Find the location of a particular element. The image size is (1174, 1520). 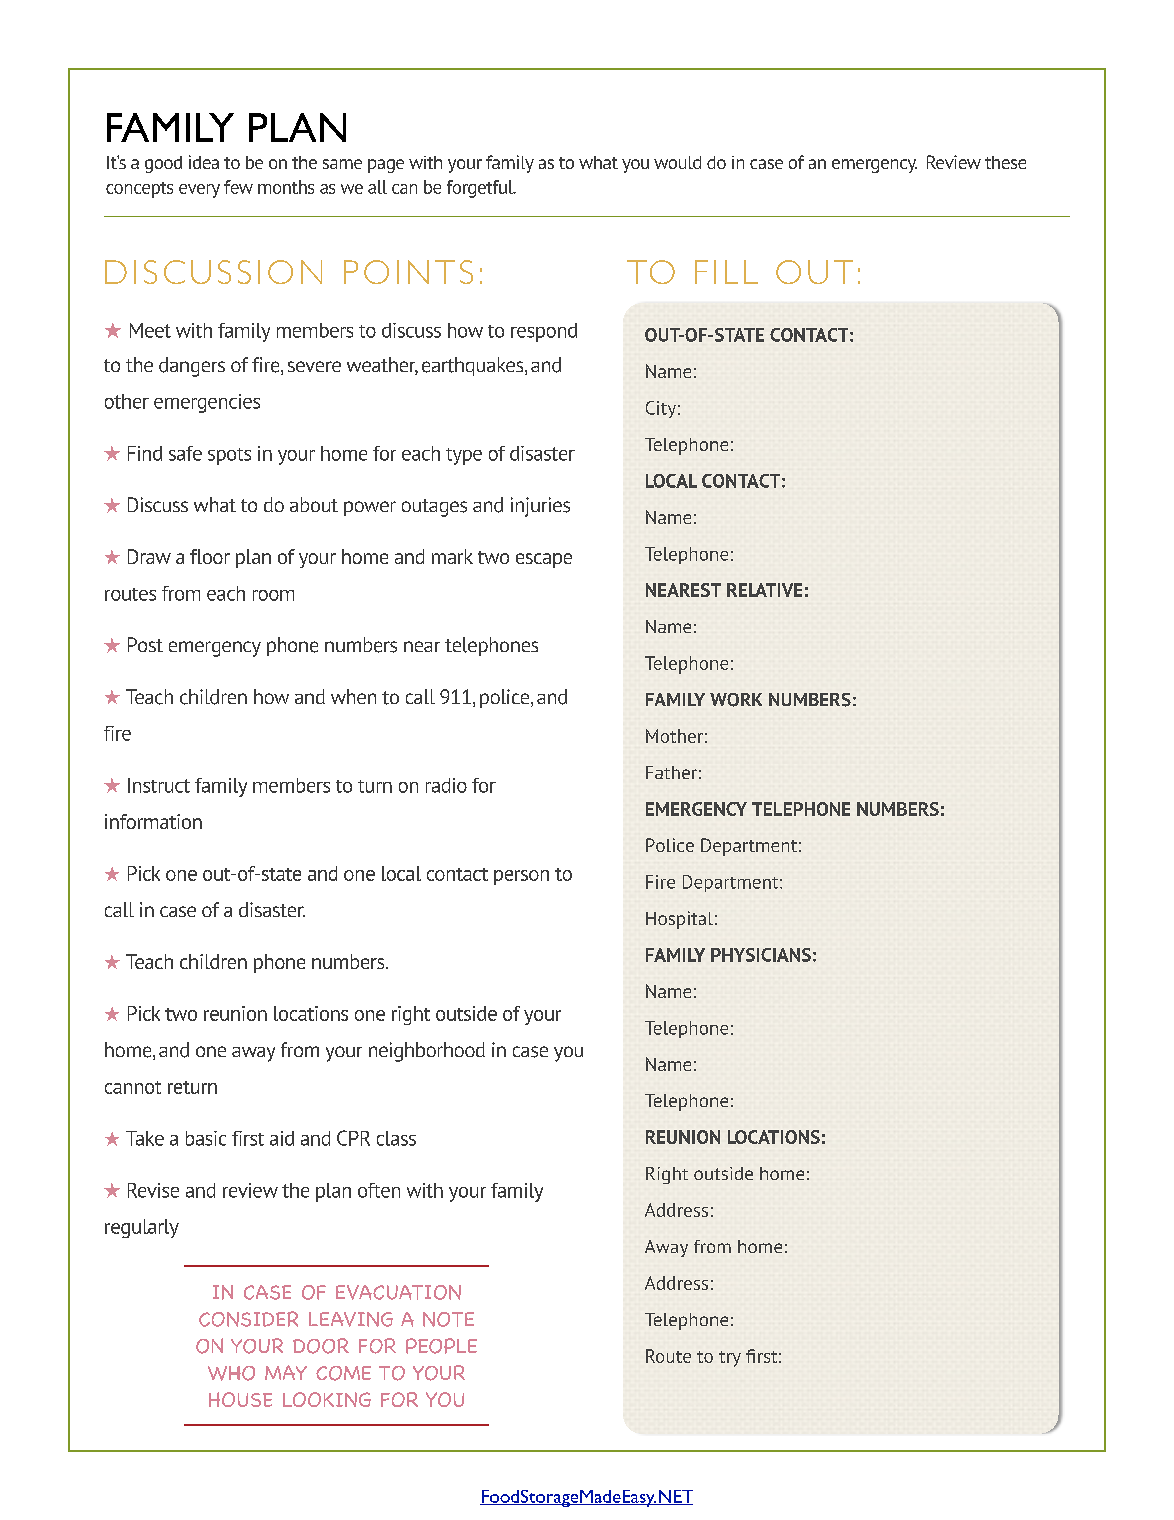

few is located at coordinates (238, 187).
